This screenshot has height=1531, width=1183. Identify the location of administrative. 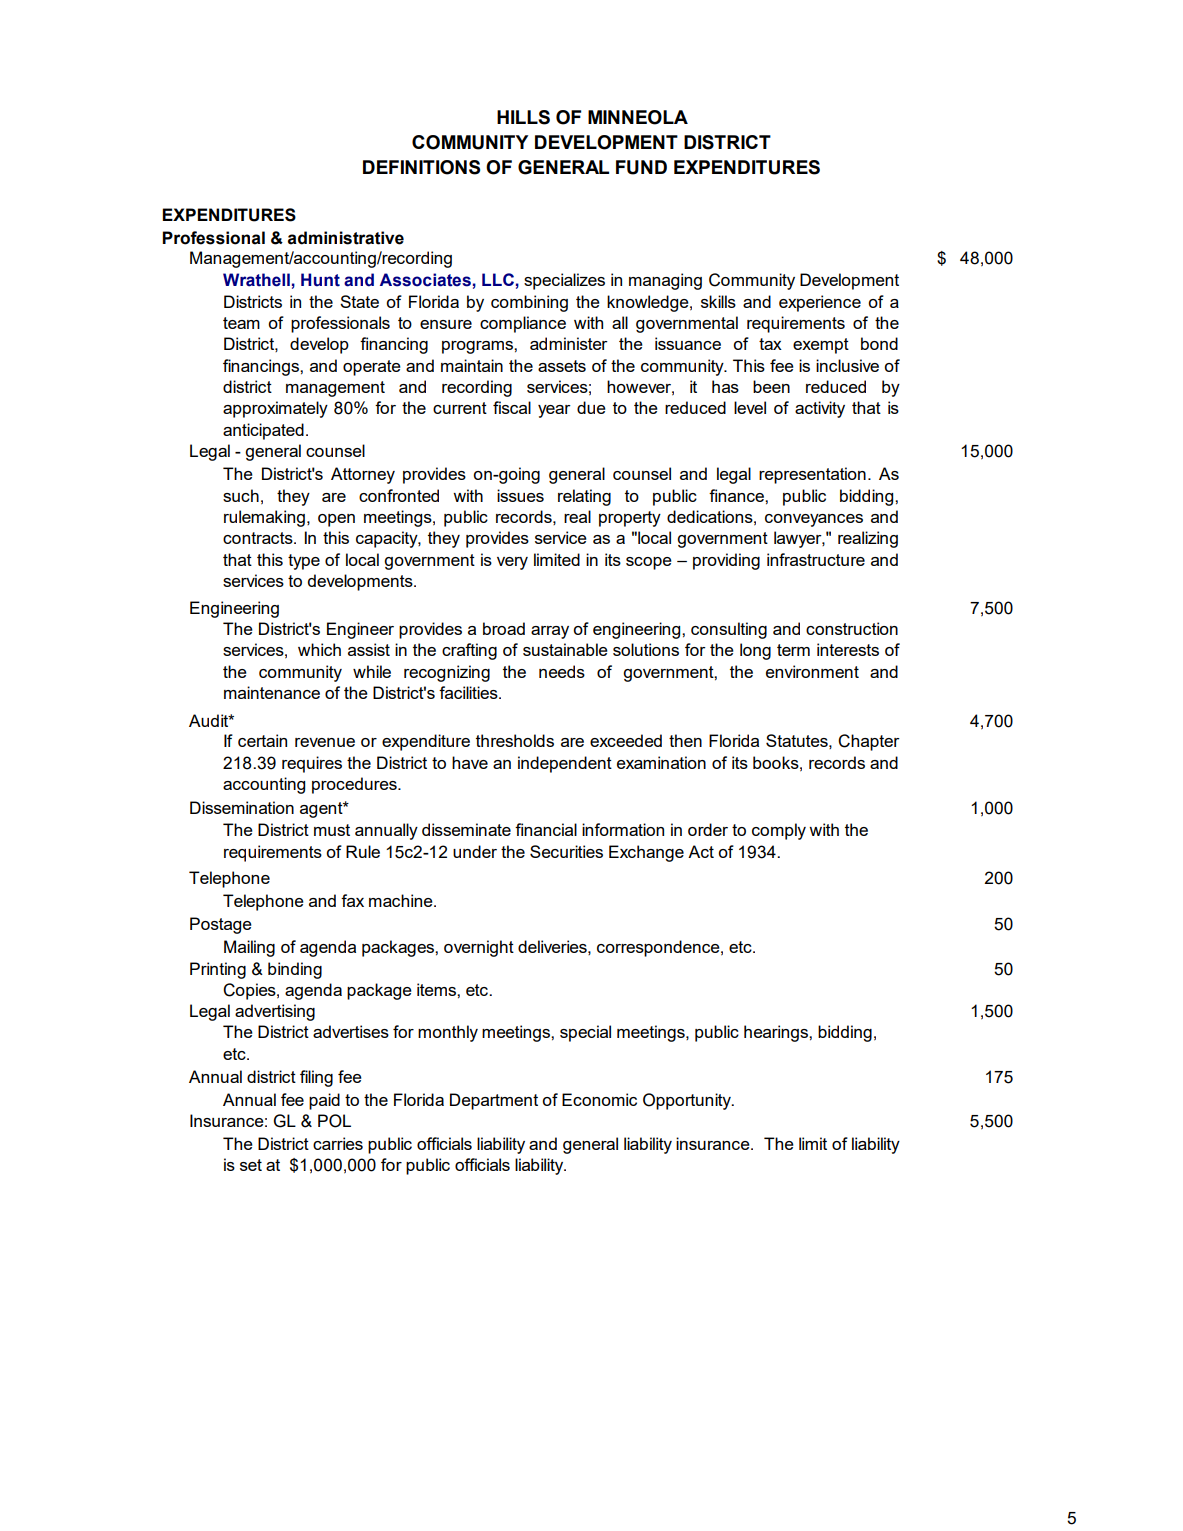
(346, 238).
